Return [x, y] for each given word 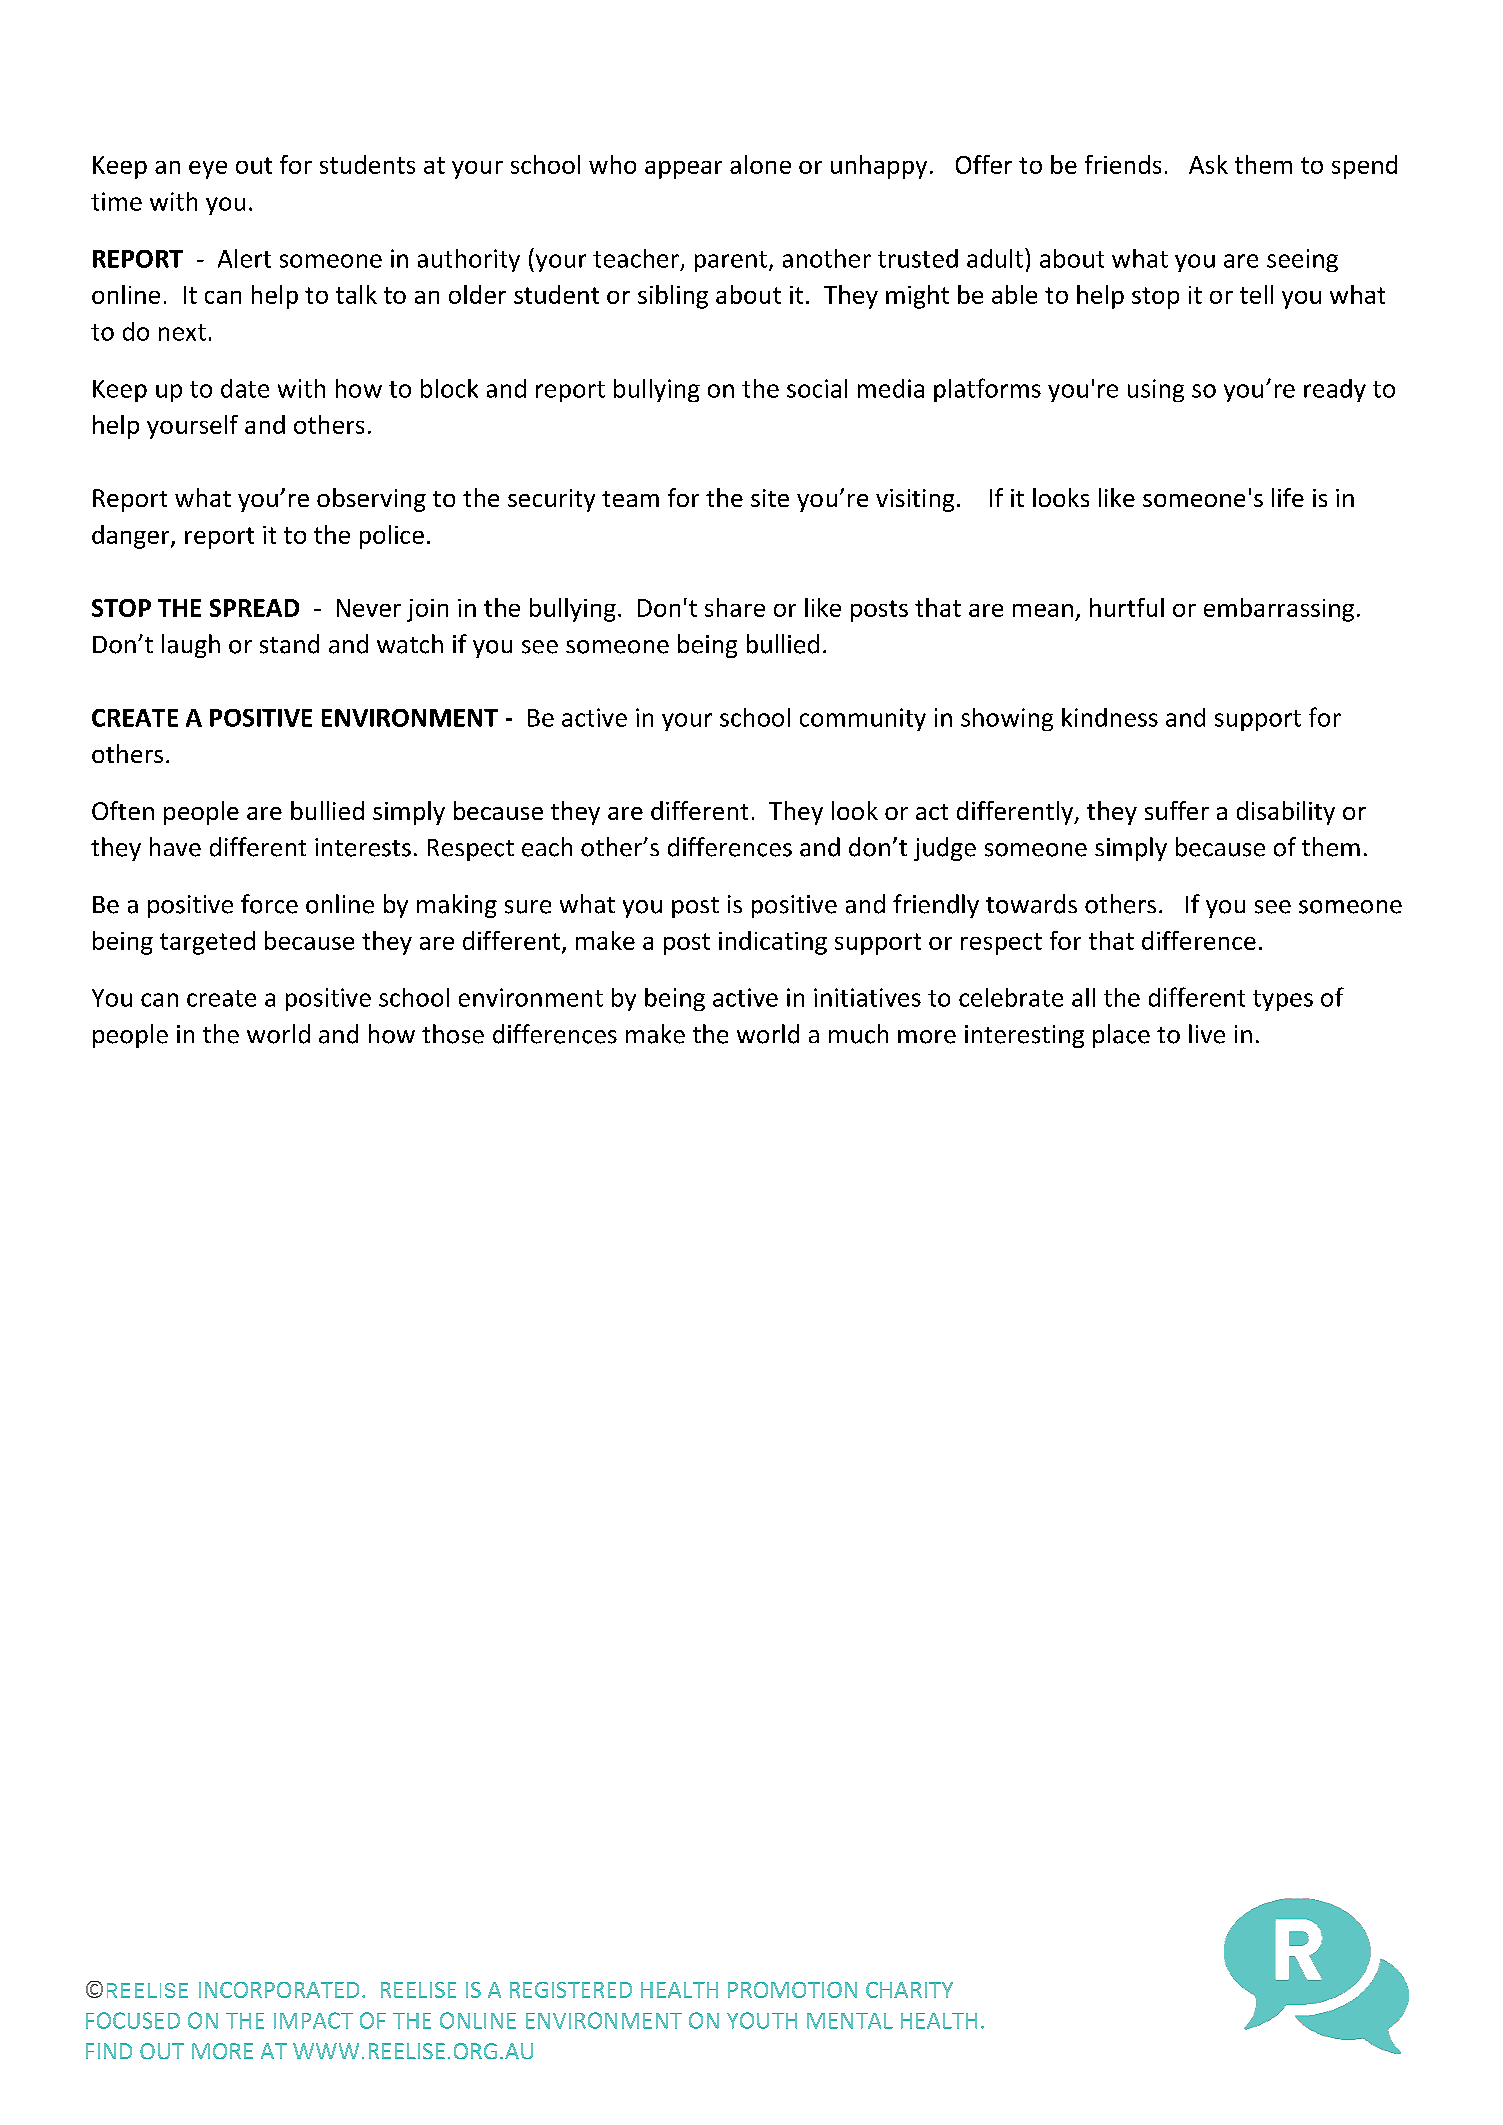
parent [731, 261]
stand [289, 644]
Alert [244, 258]
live [1207, 1034]
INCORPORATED [279, 1990]
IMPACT [313, 2020]
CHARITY [909, 1990]
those [453, 1034]
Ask [1208, 164]
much [858, 1034]
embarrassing [1279, 610]
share [735, 607]
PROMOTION [792, 1990]
